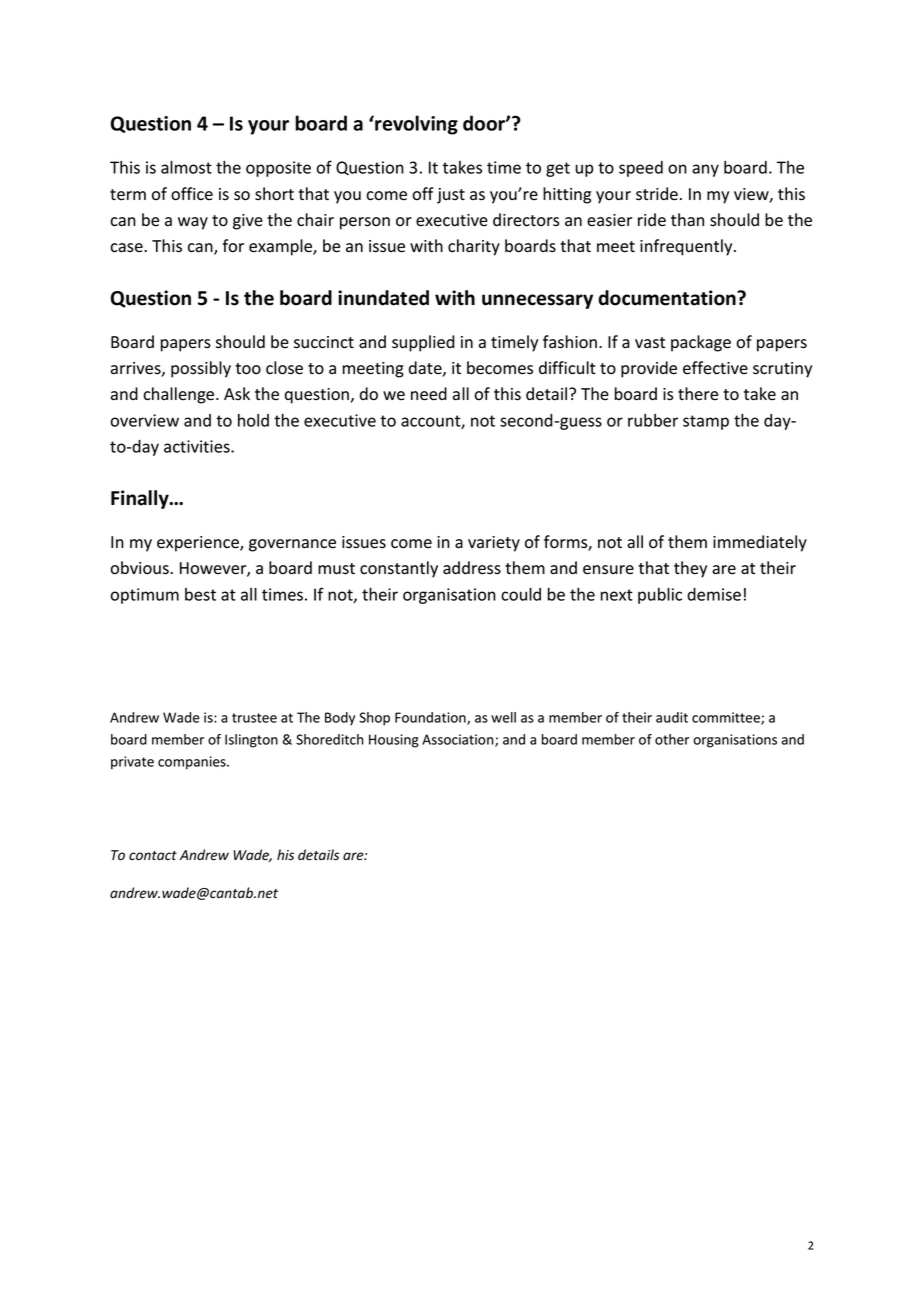 The image size is (924, 1308). I want to click on Foundation, so click(431, 718).
